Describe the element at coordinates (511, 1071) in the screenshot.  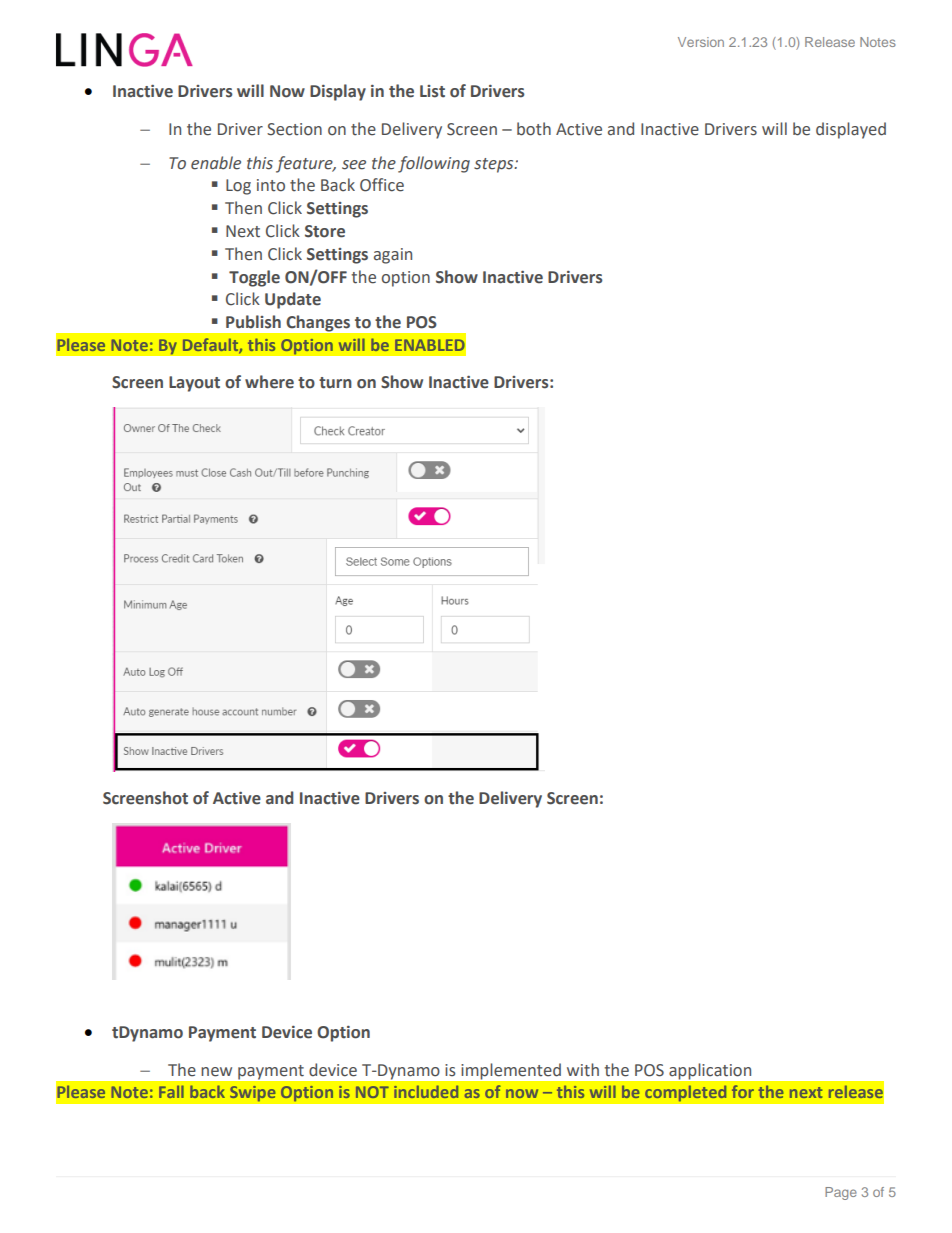
I see `implemented` at that location.
